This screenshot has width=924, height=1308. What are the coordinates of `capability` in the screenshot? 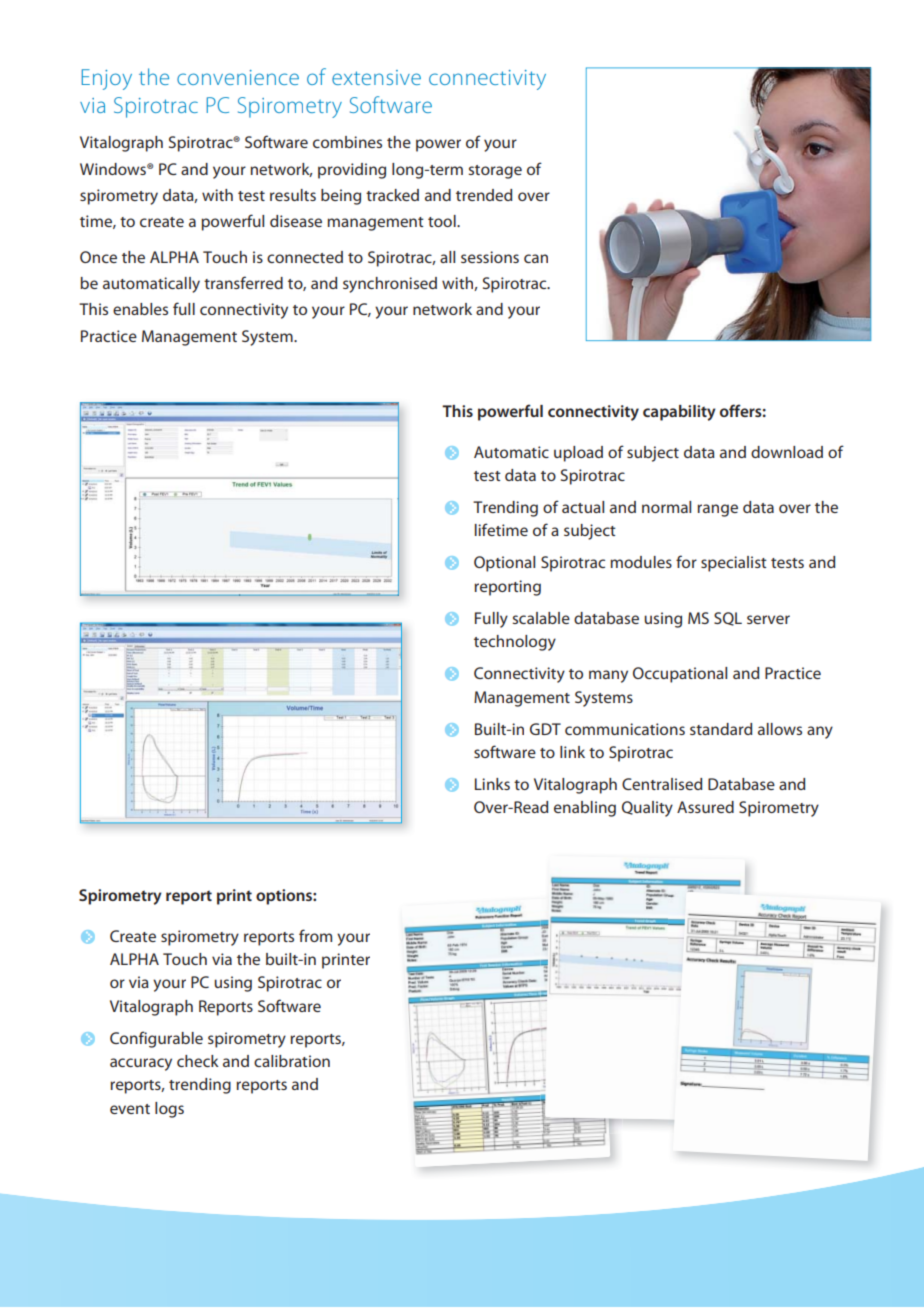 It's located at (679, 413).
